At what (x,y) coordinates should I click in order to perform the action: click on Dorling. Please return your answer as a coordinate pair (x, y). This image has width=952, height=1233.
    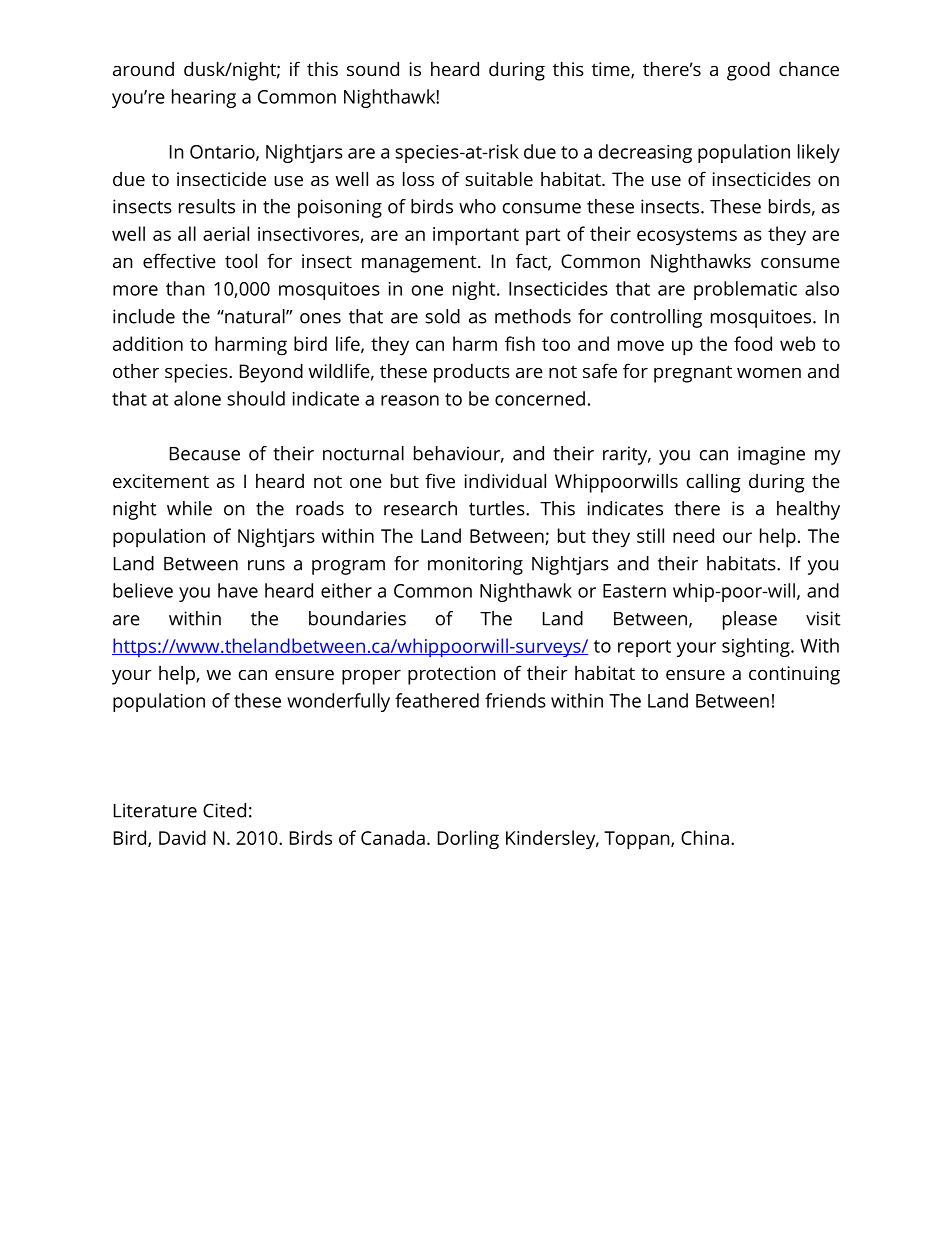
    Looking at the image, I should click on (468, 840).
